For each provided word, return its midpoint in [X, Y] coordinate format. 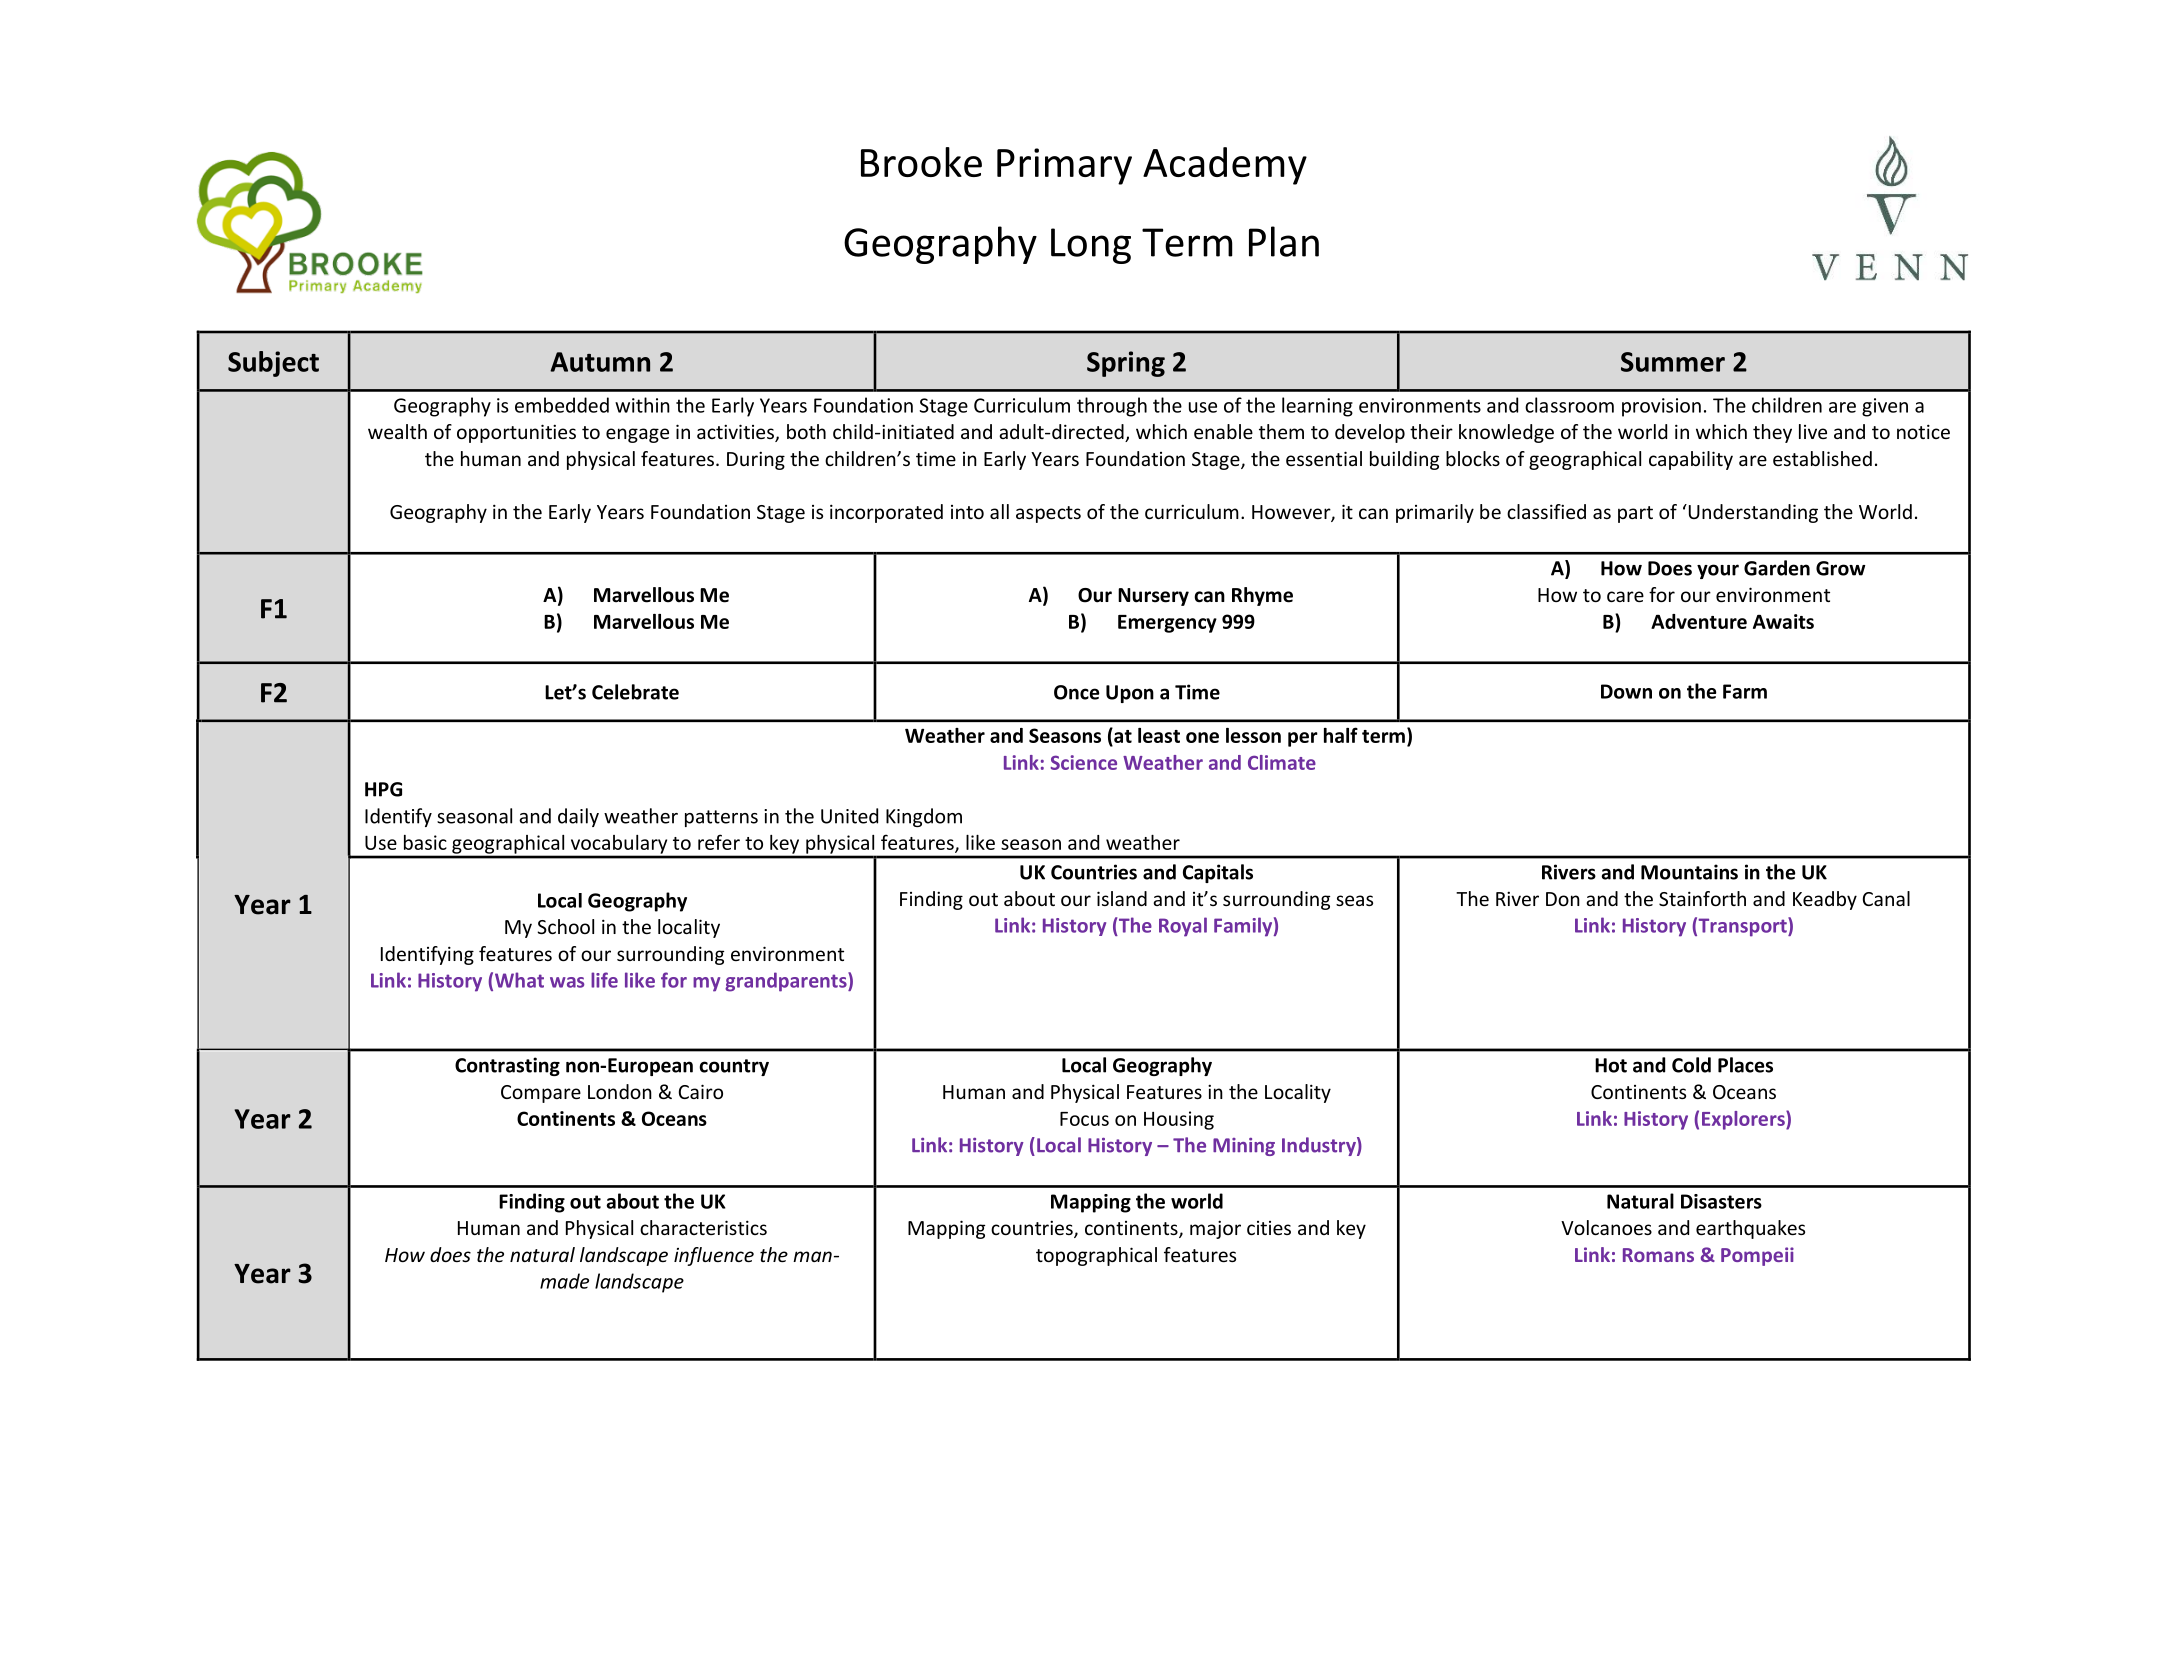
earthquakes [1750, 1229]
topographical [1096, 1256]
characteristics [703, 1227]
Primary [1064, 166]
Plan [1284, 241]
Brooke [921, 162]
